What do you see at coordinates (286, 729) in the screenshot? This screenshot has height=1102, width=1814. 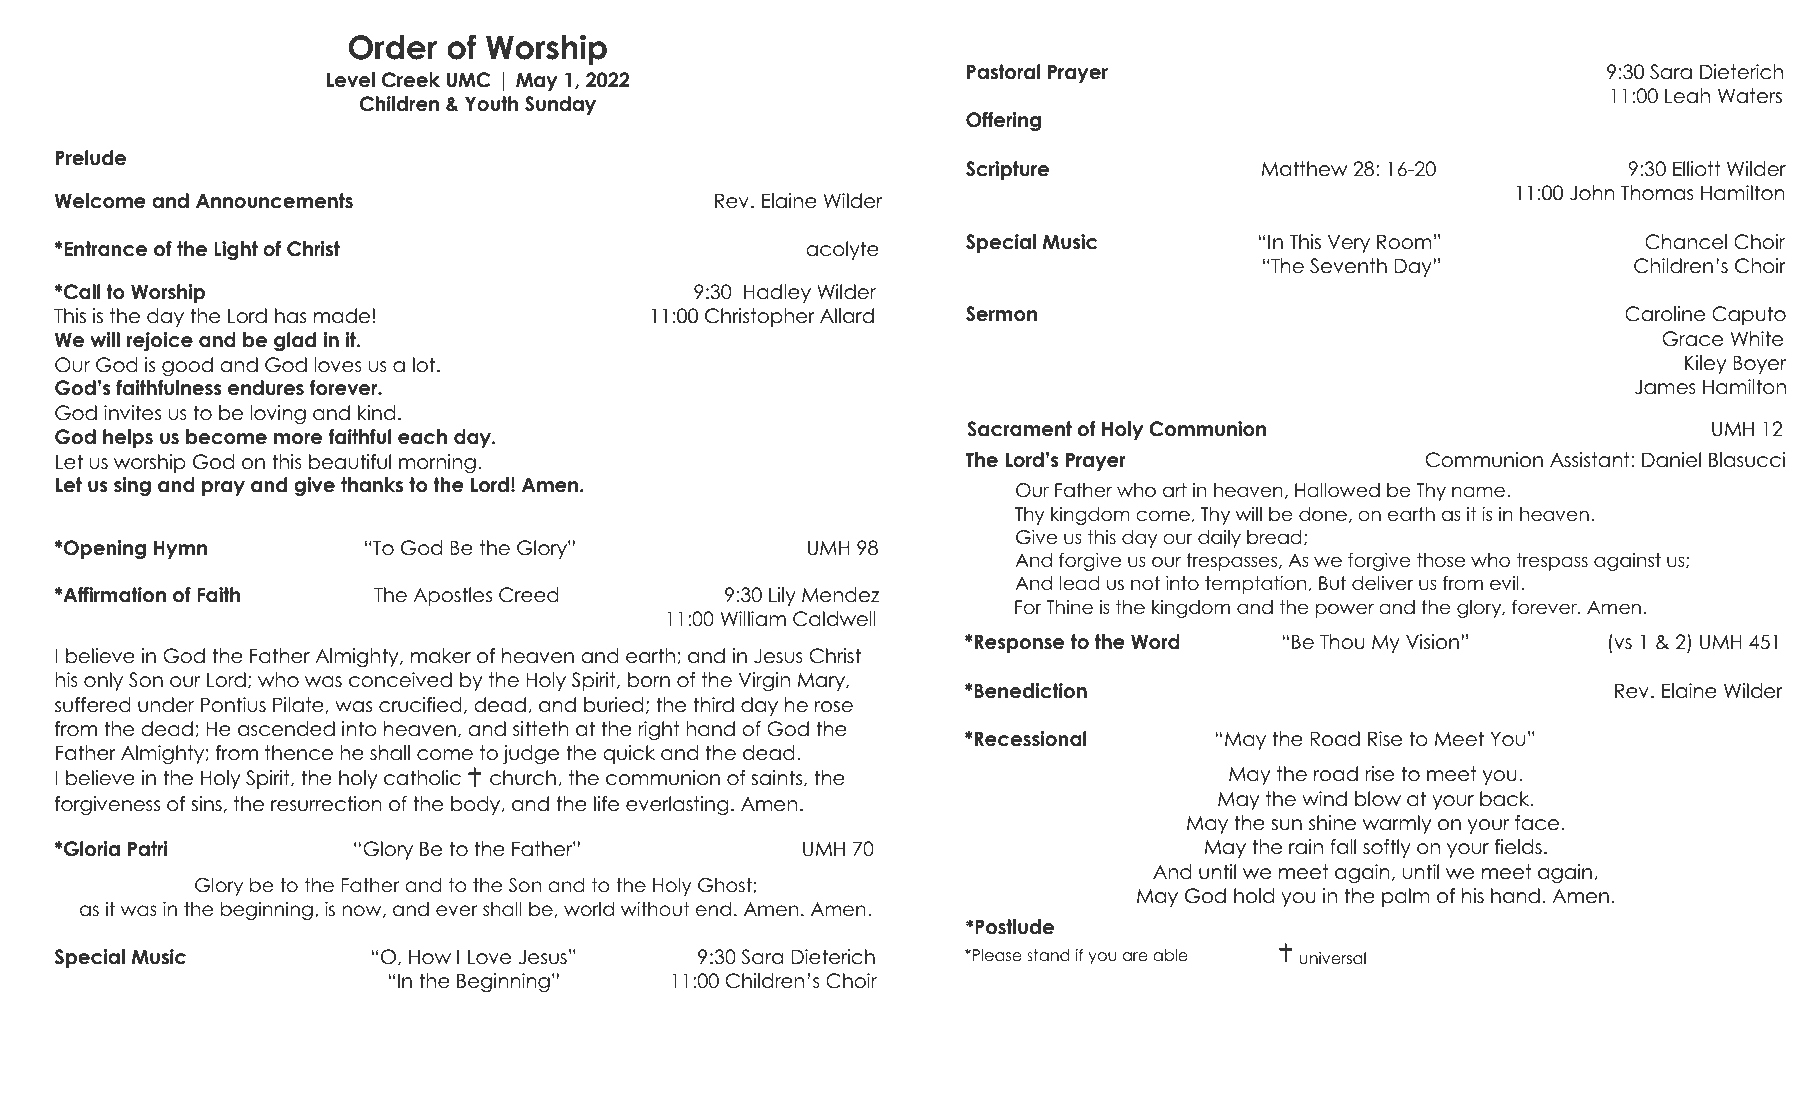 I see `ascended` at bounding box center [286, 729].
